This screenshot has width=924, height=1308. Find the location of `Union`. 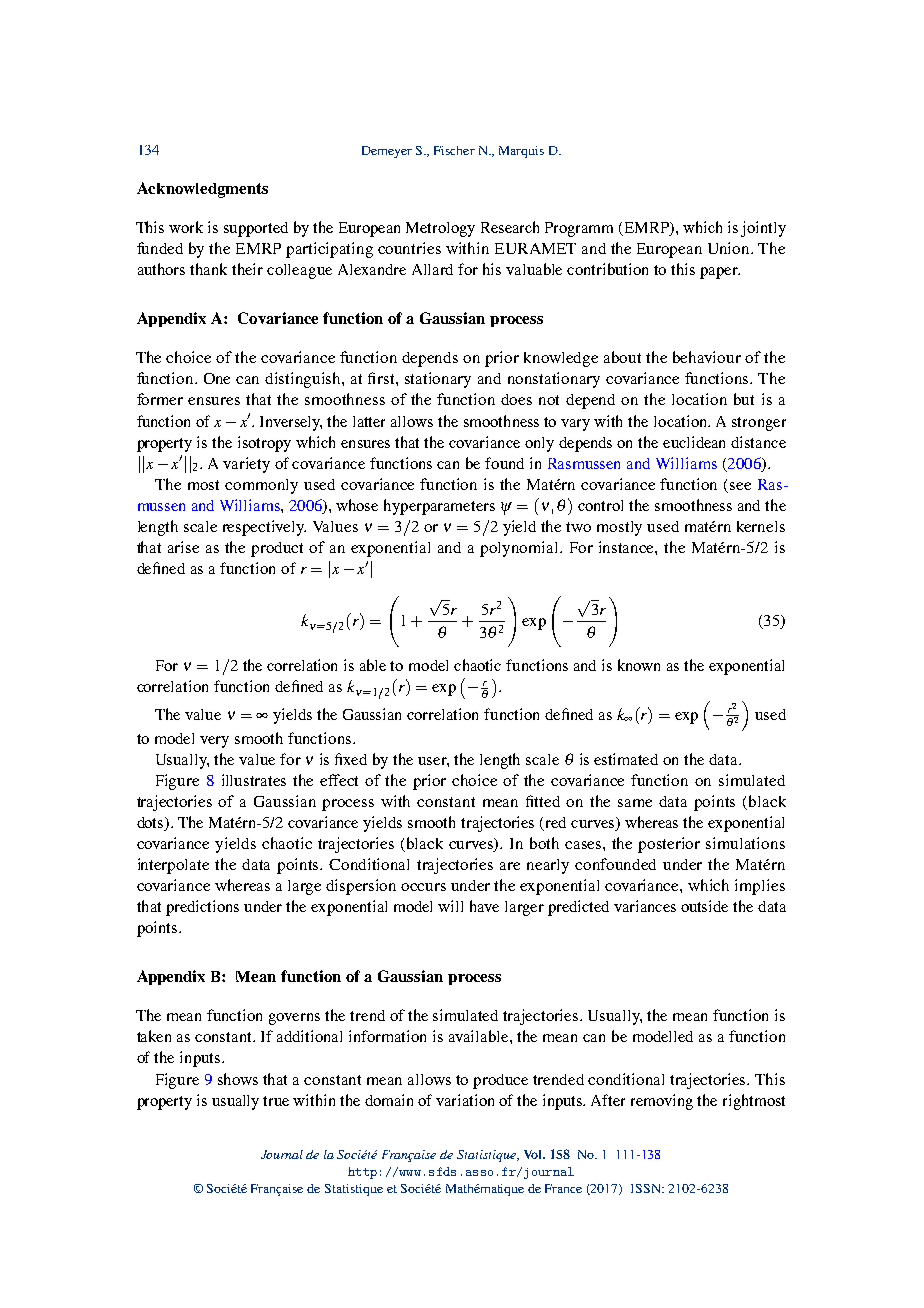

Union is located at coordinates (730, 248).
